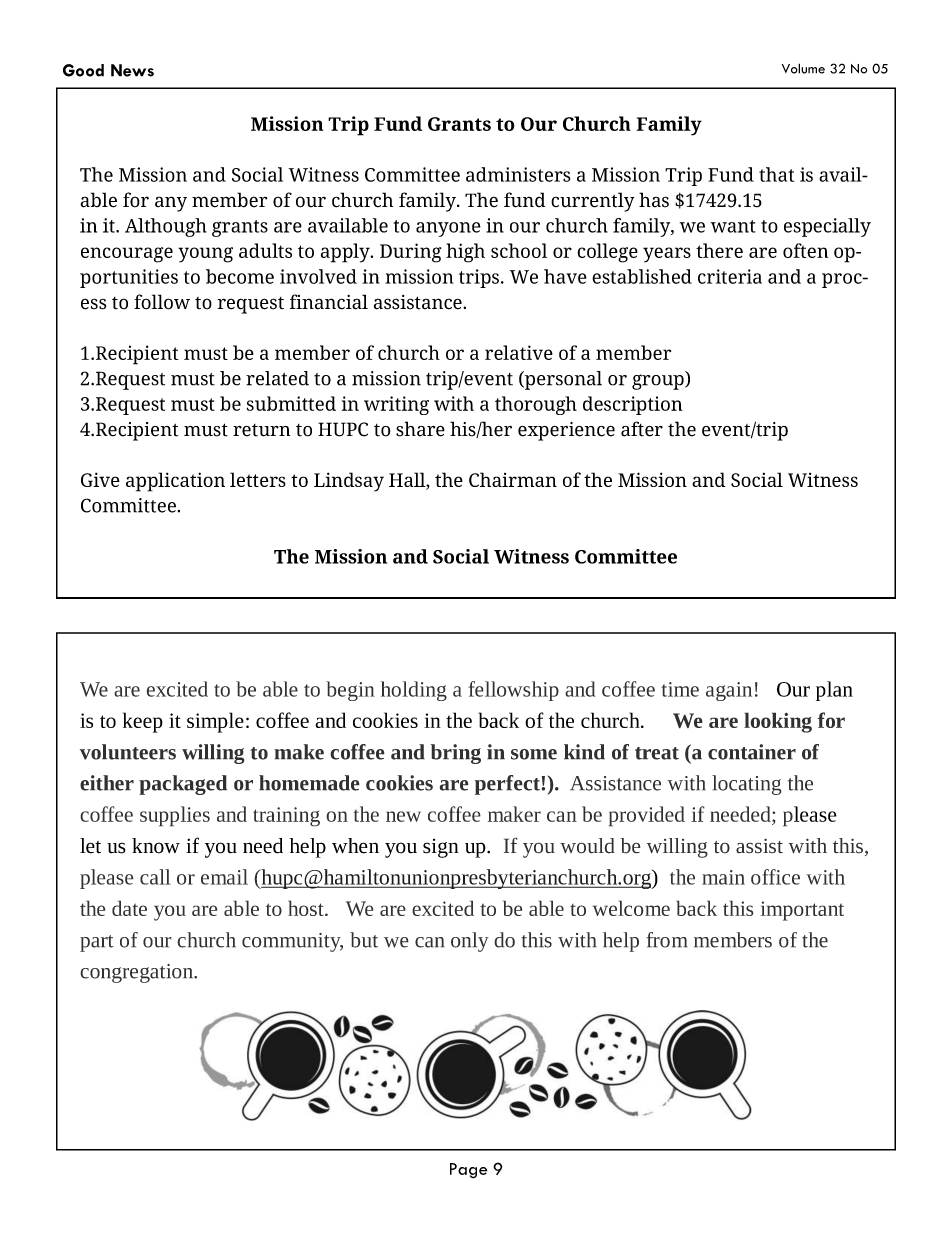 The image size is (952, 1233). Describe the element at coordinates (723, 877) in the screenshot. I see `main` at that location.
